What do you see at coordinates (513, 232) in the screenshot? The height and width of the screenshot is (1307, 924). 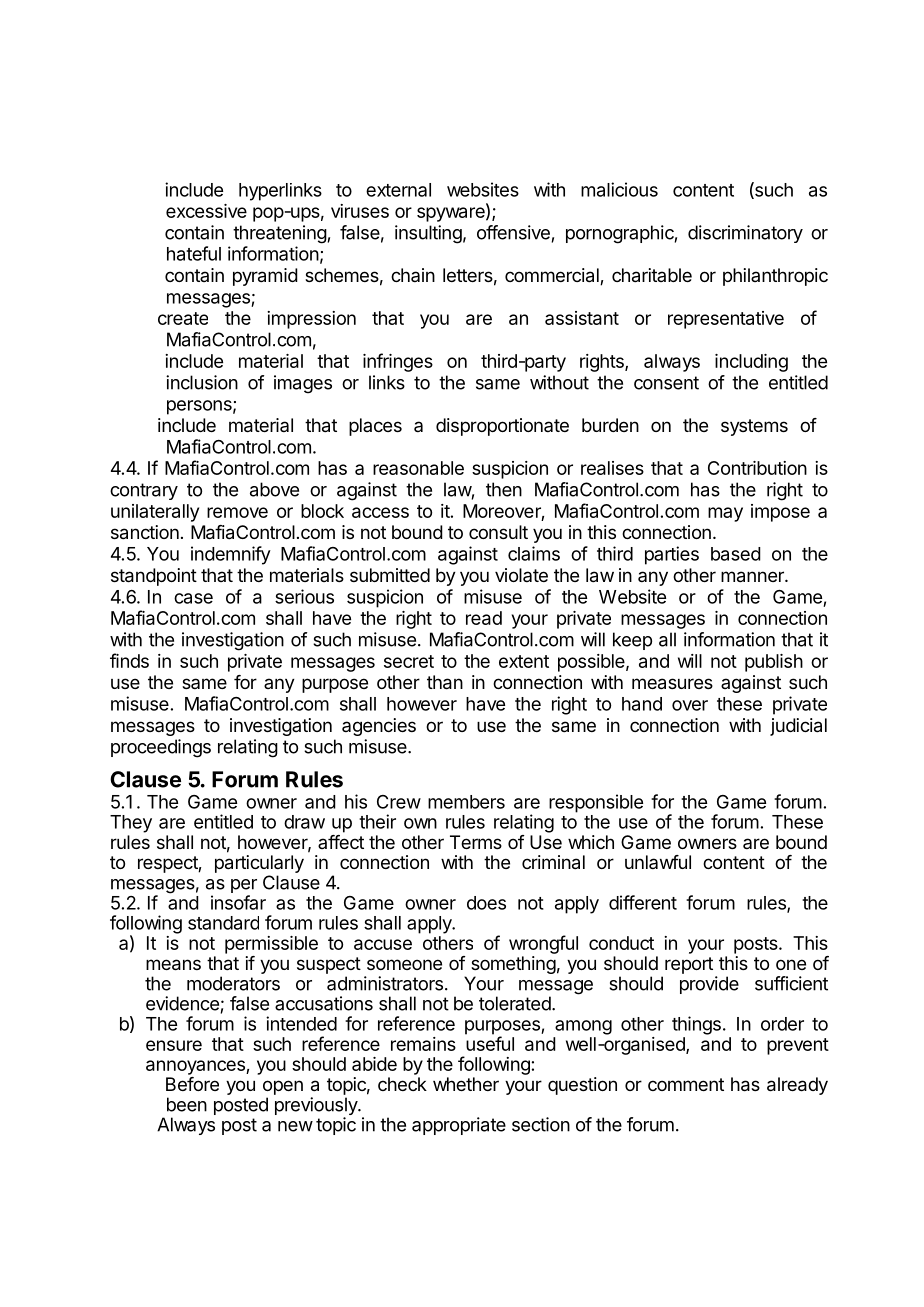 I see `offensive` at bounding box center [513, 232].
